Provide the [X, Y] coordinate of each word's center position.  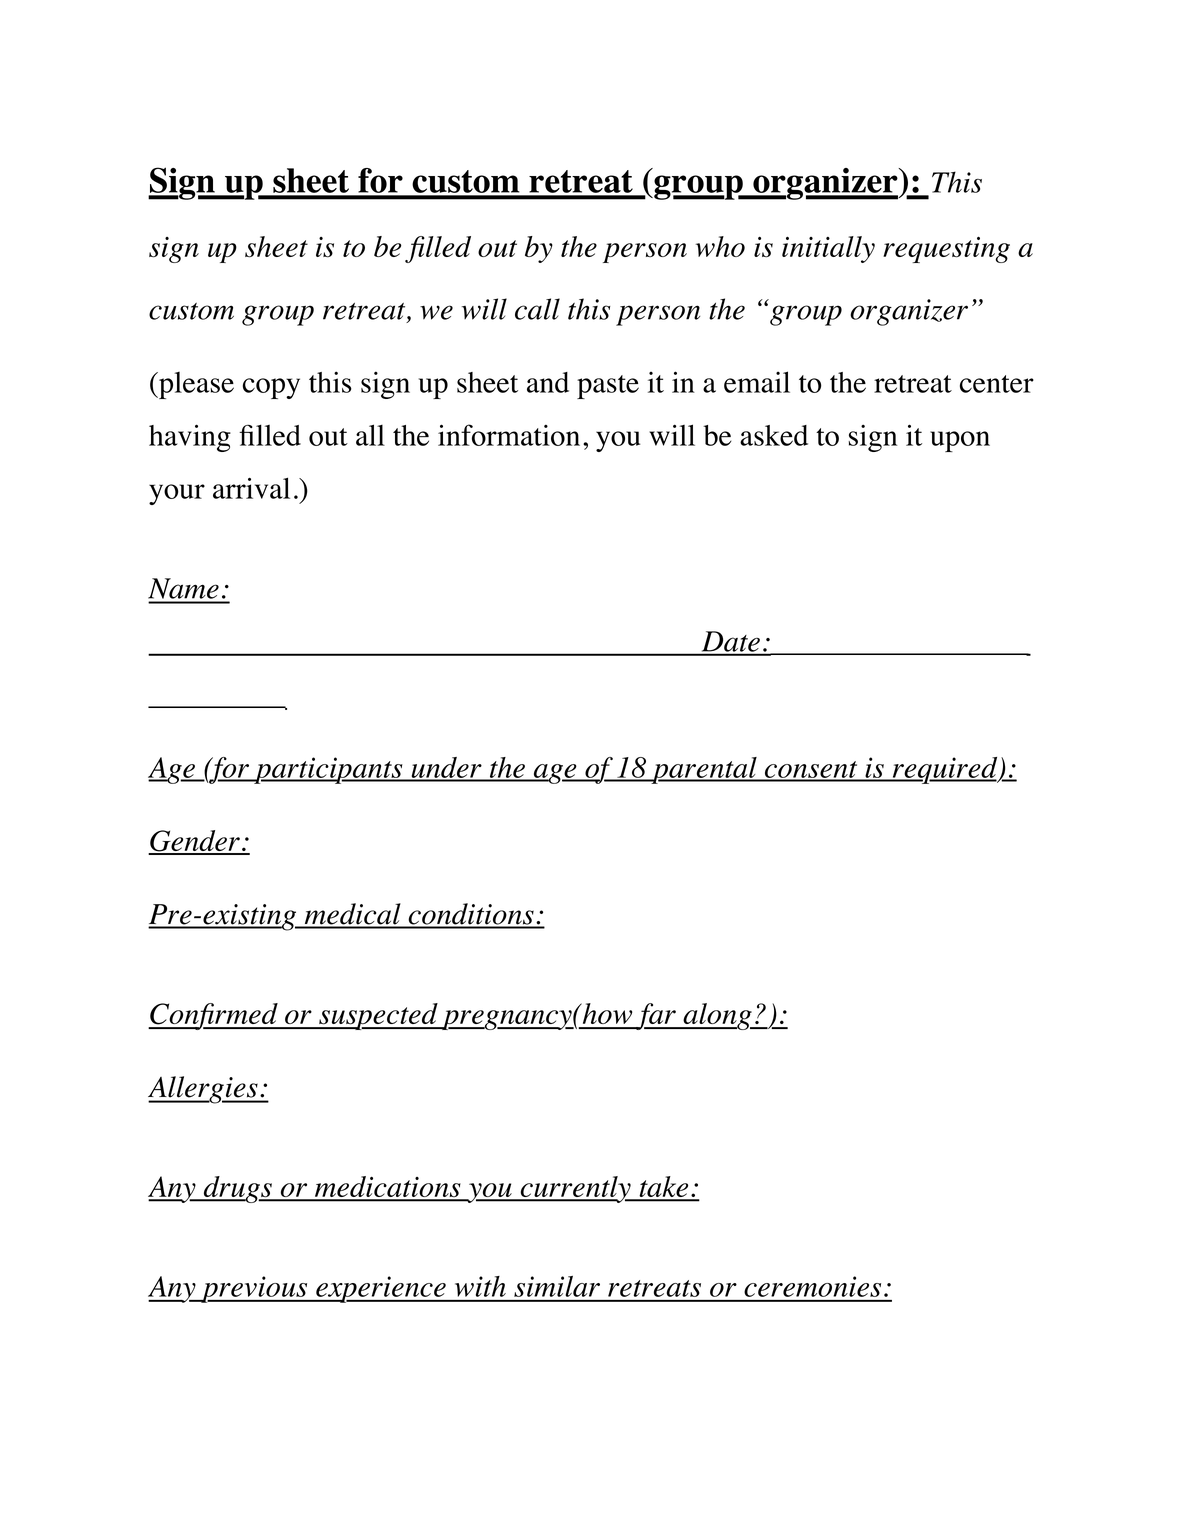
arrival [251, 488]
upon [960, 441]
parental [704, 770]
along [717, 1016]
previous [254, 1289]
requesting [946, 250]
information [509, 435]
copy [271, 388]
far [656, 1016]
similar [557, 1286]
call [537, 309]
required [945, 770]
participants [328, 770]
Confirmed [214, 1016]
